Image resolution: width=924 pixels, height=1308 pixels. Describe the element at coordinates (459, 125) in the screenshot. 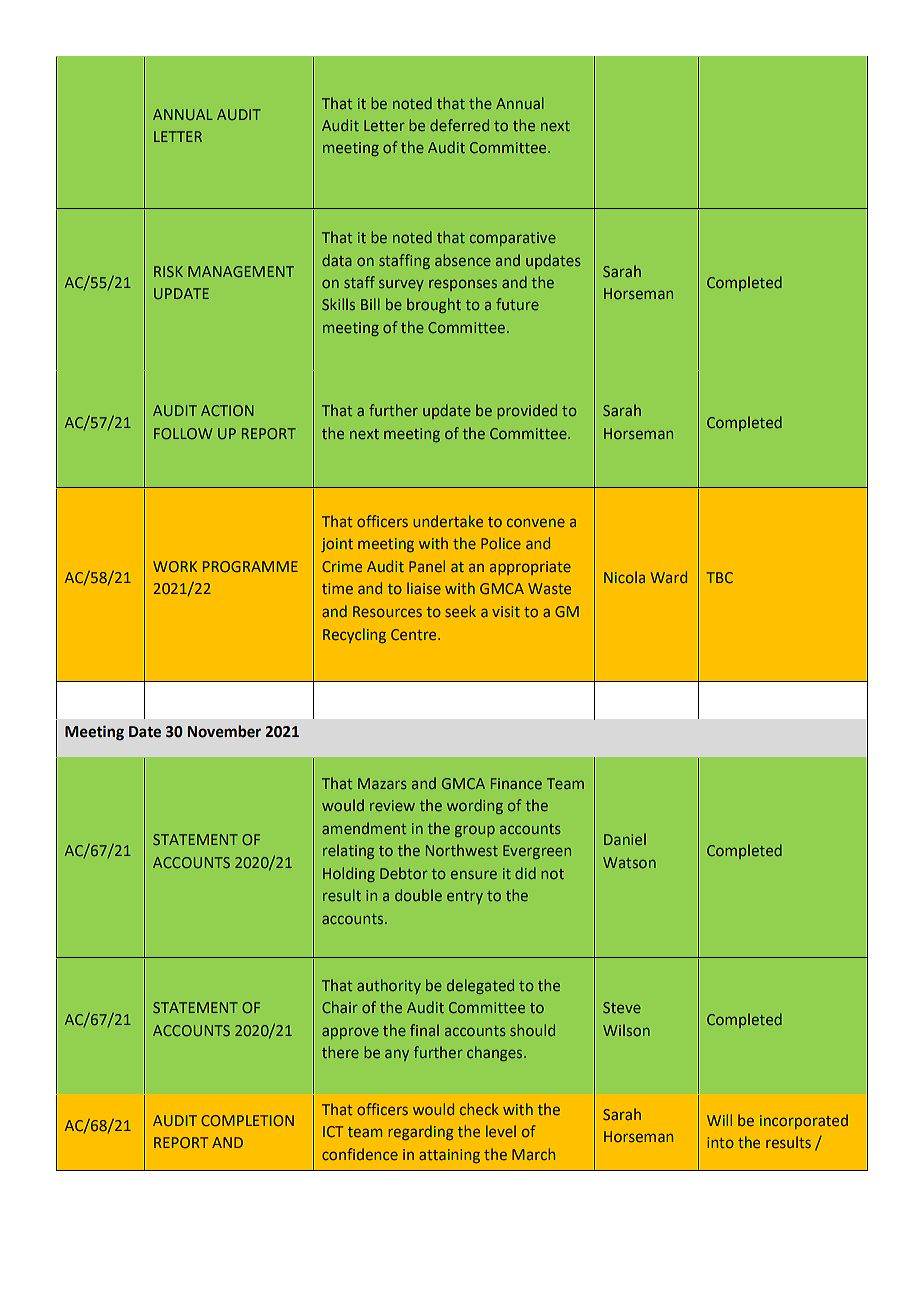

I see `deferred` at that location.
